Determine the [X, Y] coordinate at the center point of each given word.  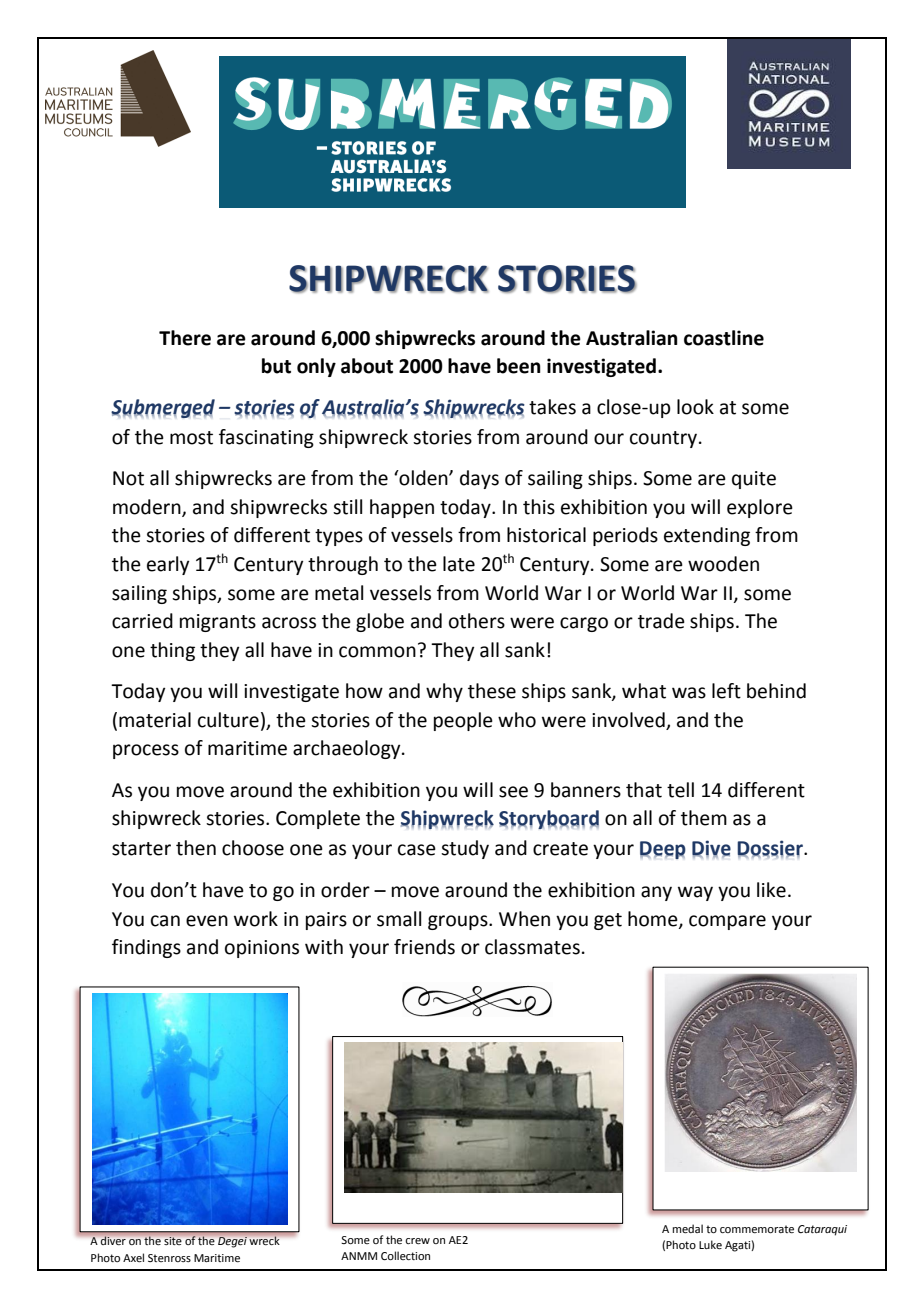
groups [459, 922]
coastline [724, 338]
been [519, 366]
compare [727, 922]
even [207, 921]
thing [172, 651]
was [689, 693]
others [477, 621]
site [172, 1241]
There [185, 338]
